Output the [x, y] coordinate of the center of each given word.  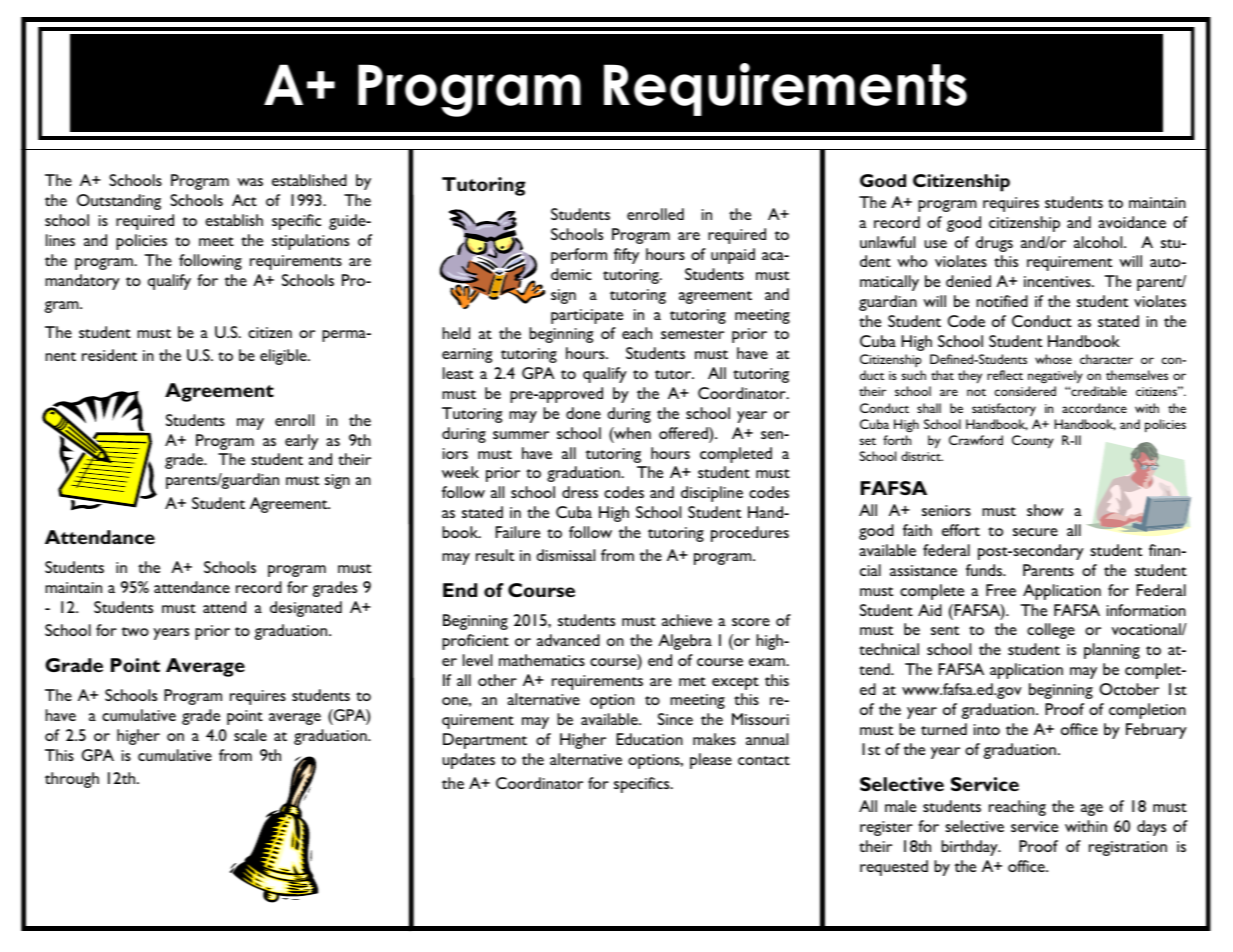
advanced [568, 640]
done [583, 413]
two [135, 631]
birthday [970, 848]
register [886, 828]
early [301, 442]
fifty [626, 256]
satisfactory [1004, 409]
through [72, 780]
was [250, 182]
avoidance [1132, 222]
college [1051, 631]
